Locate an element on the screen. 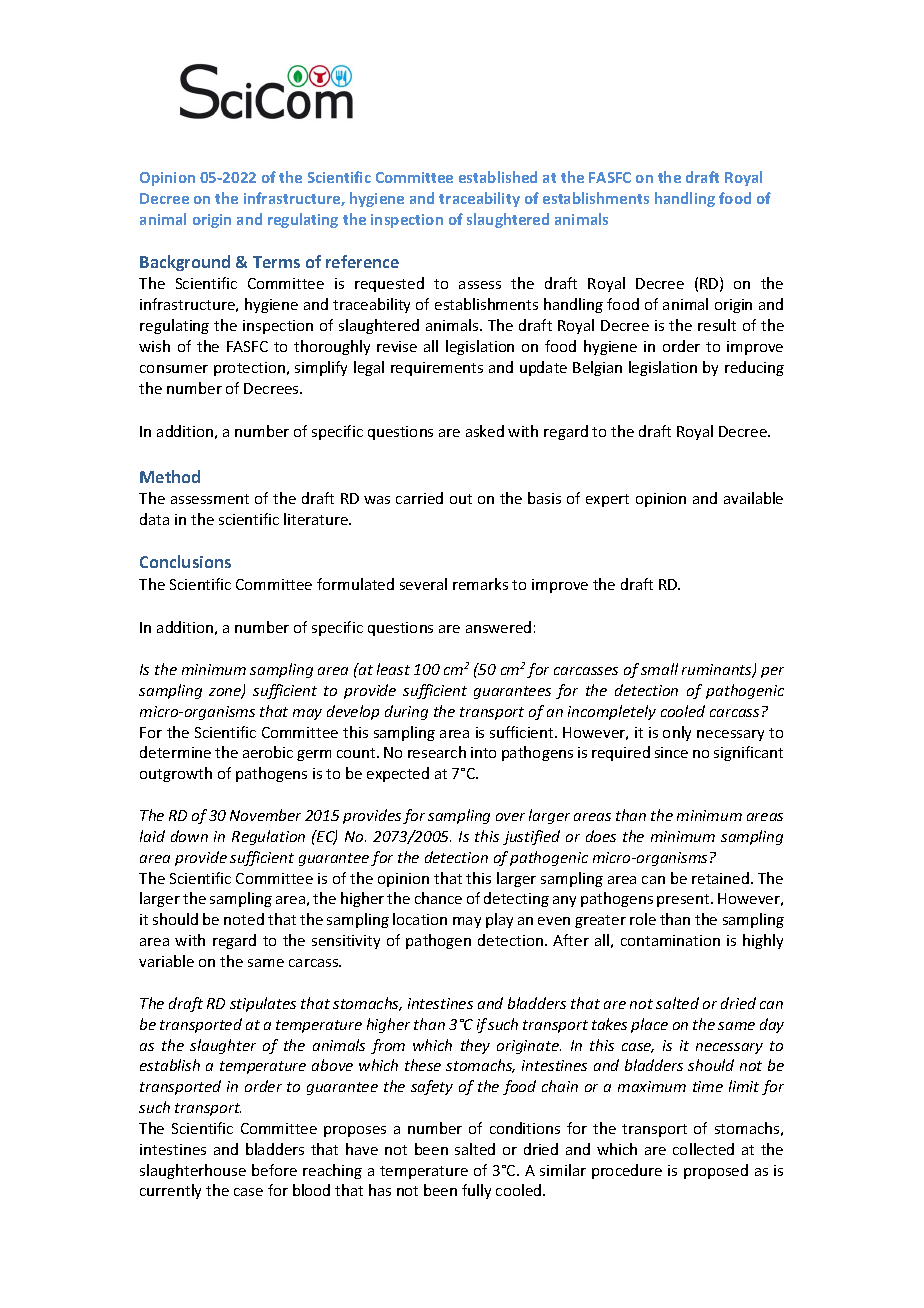 This screenshot has height=1308, width=924. result is located at coordinates (717, 325).
